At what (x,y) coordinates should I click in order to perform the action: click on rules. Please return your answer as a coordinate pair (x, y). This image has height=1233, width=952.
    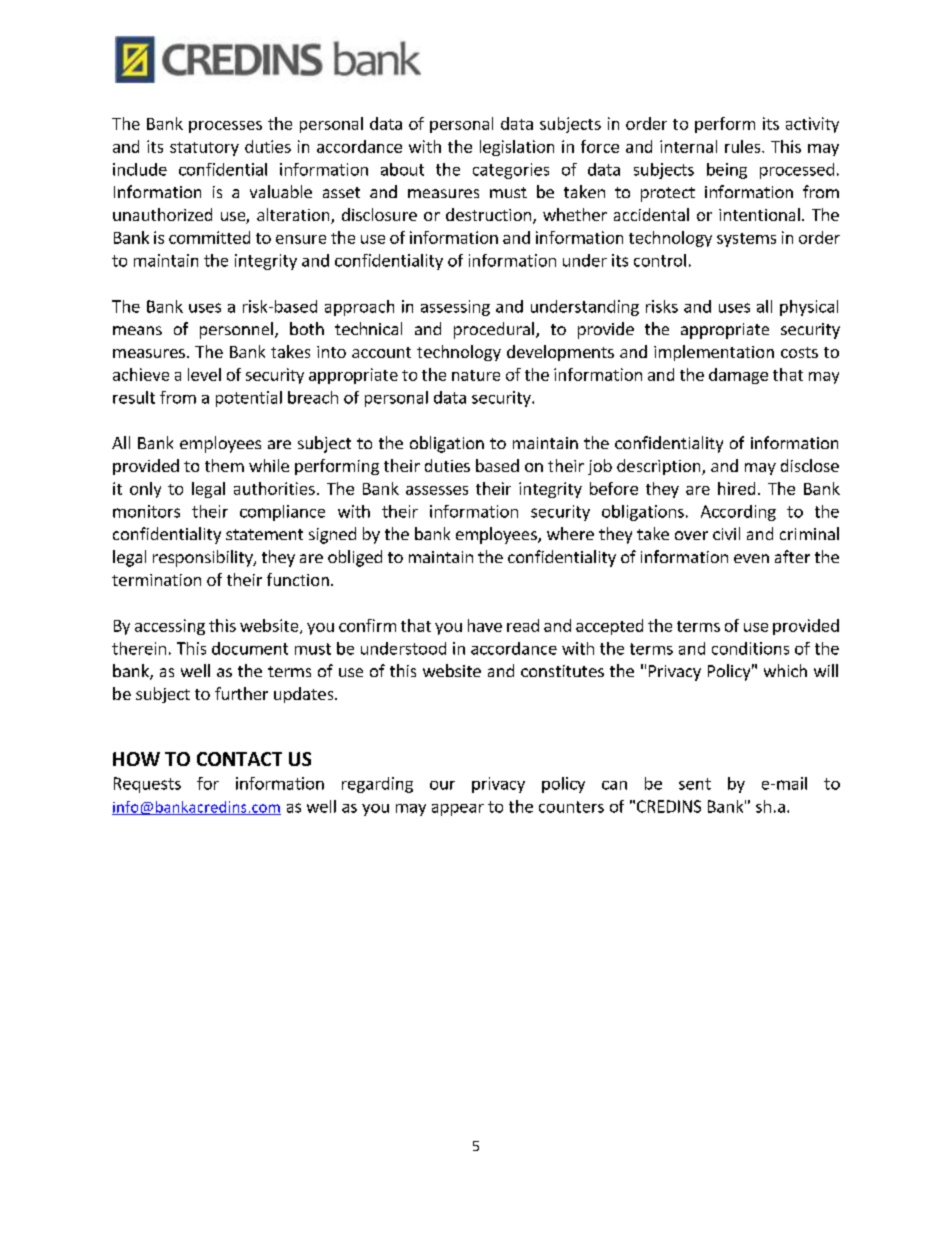
    Looking at the image, I should click on (744, 146).
